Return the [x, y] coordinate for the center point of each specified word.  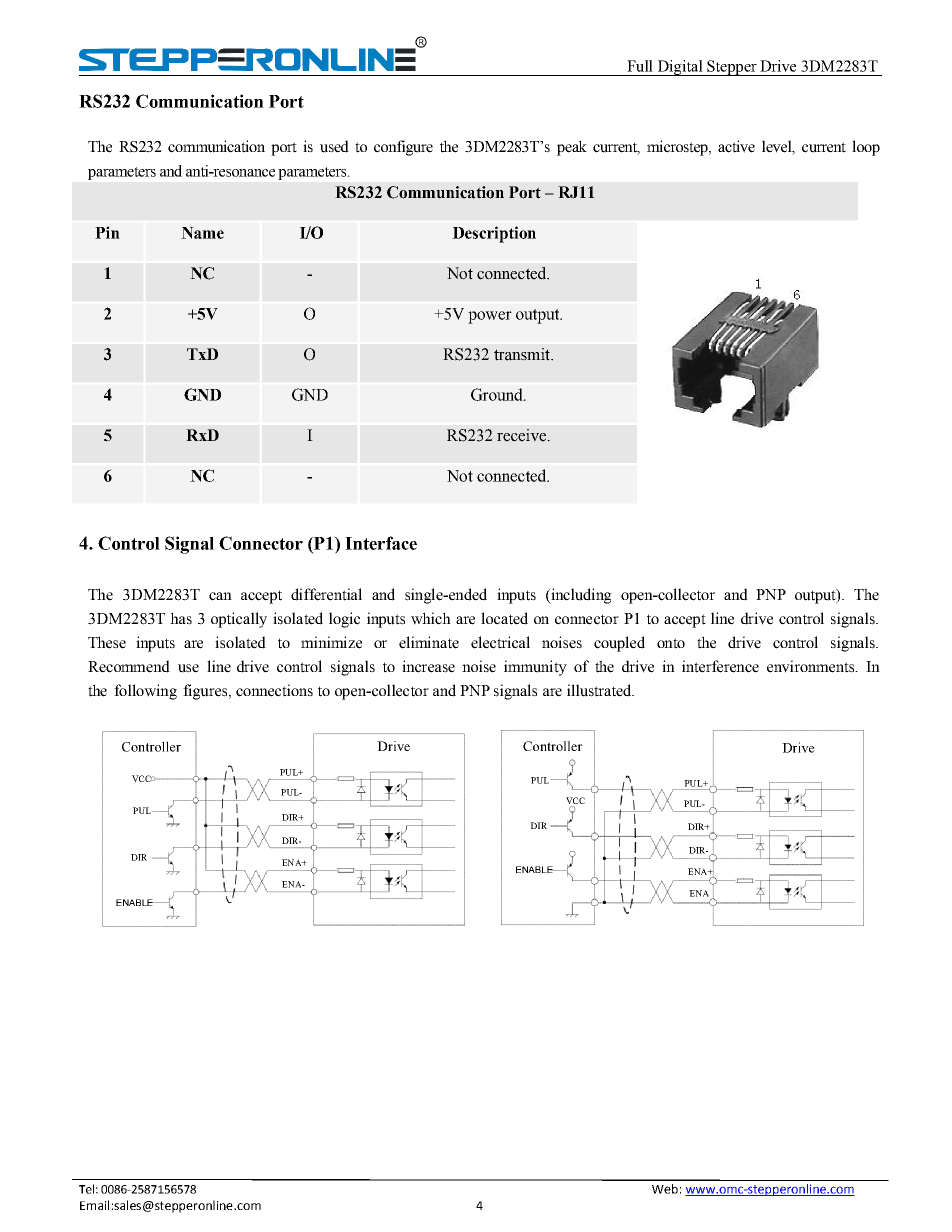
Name [202, 233]
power [490, 317]
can [220, 596]
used [334, 146]
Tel [86, 1189]
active [736, 146]
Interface [381, 543]
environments [812, 666]
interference [720, 666]
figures [206, 692]
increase [428, 666]
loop [866, 148]
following [145, 692]
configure [403, 148]
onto [671, 643]
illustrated [600, 690]
